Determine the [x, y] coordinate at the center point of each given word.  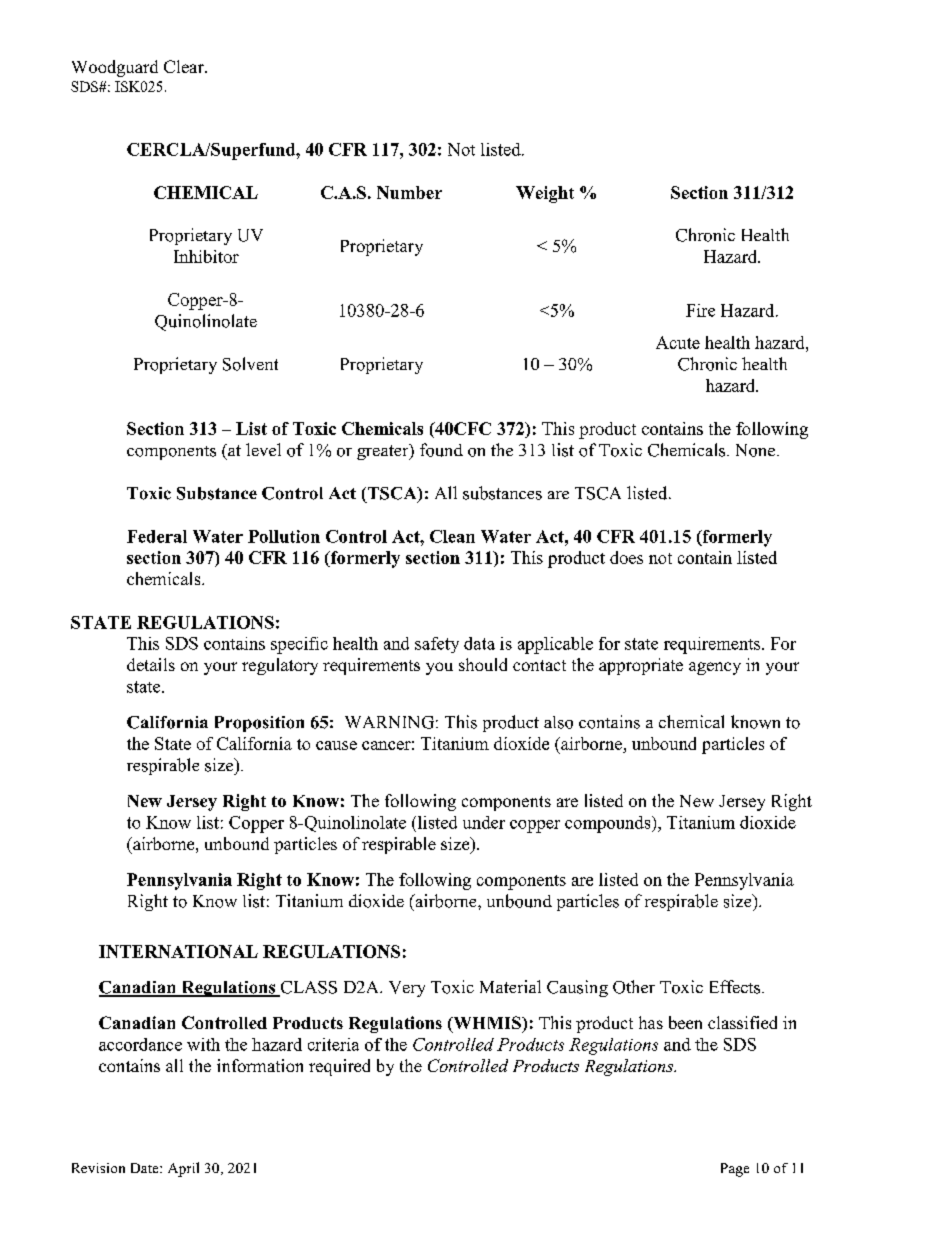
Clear [185, 66]
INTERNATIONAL [178, 951]
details [151, 664]
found [441, 450]
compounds [609, 824]
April [183, 1169]
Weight [545, 194]
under [484, 822]
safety [437, 645]
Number [409, 192]
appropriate [641, 666]
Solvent [250, 364]
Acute [678, 342]
